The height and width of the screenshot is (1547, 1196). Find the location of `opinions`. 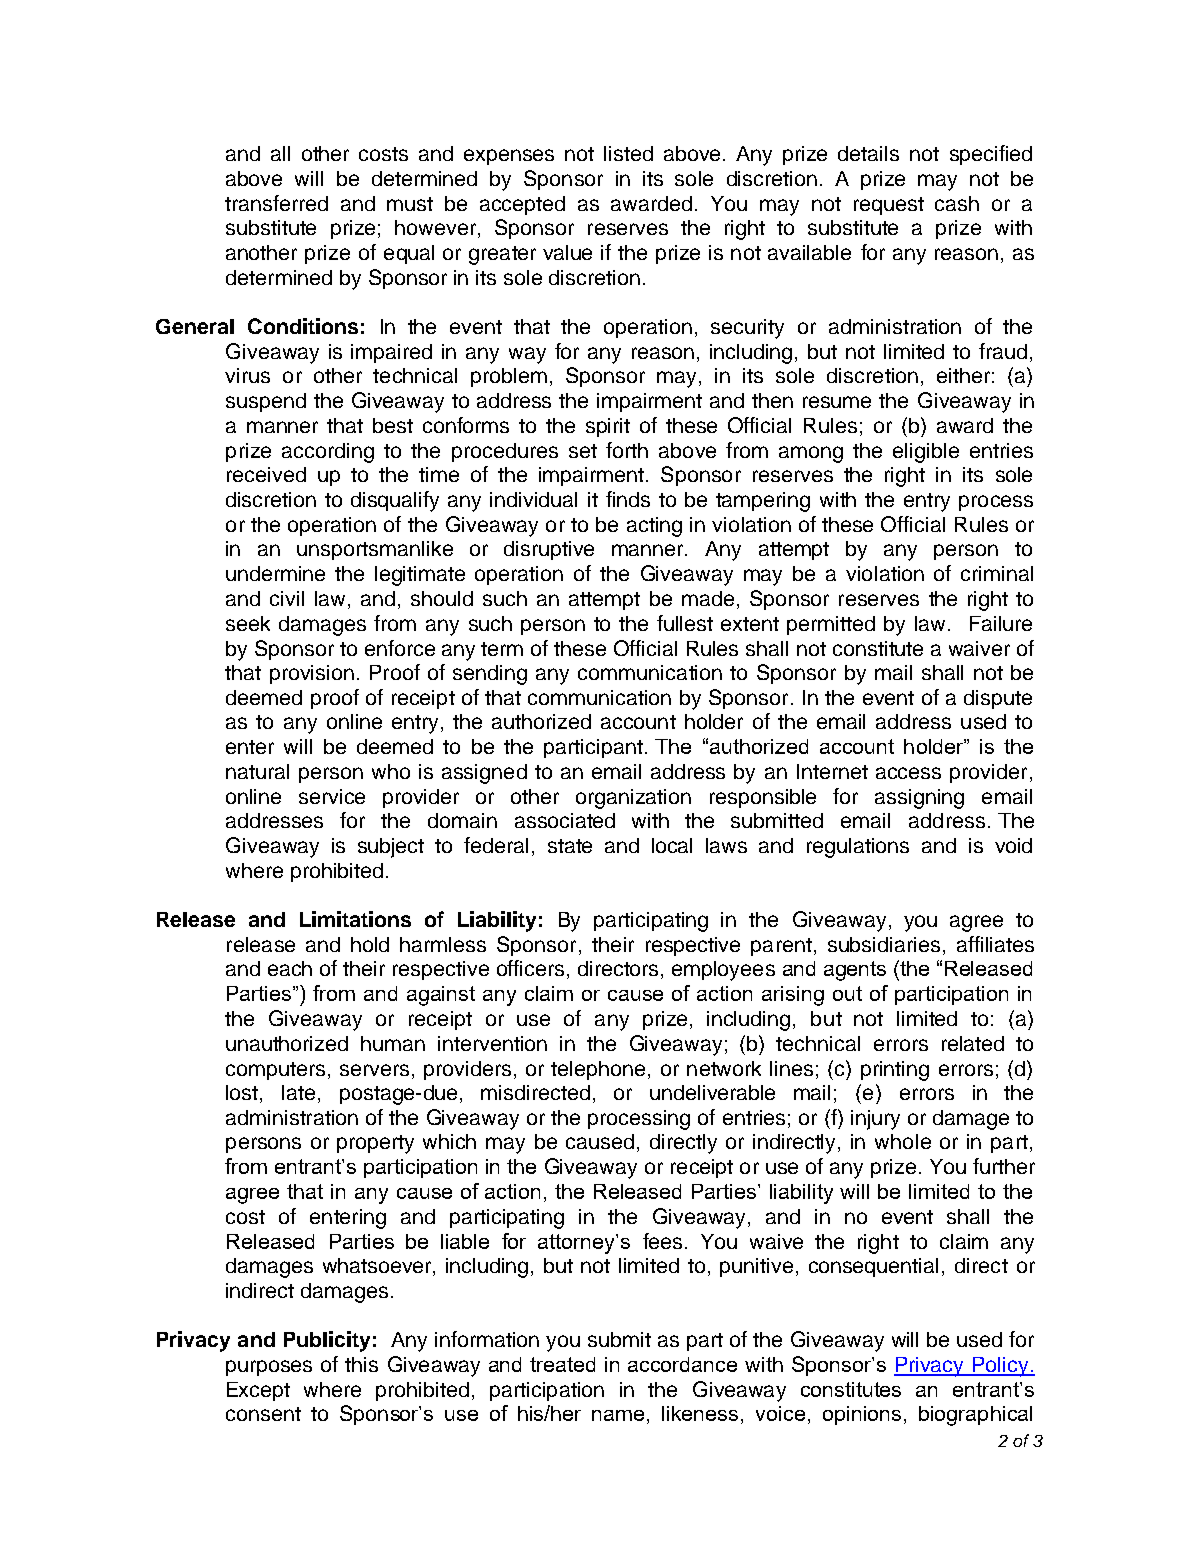

opinions is located at coordinates (862, 1415).
